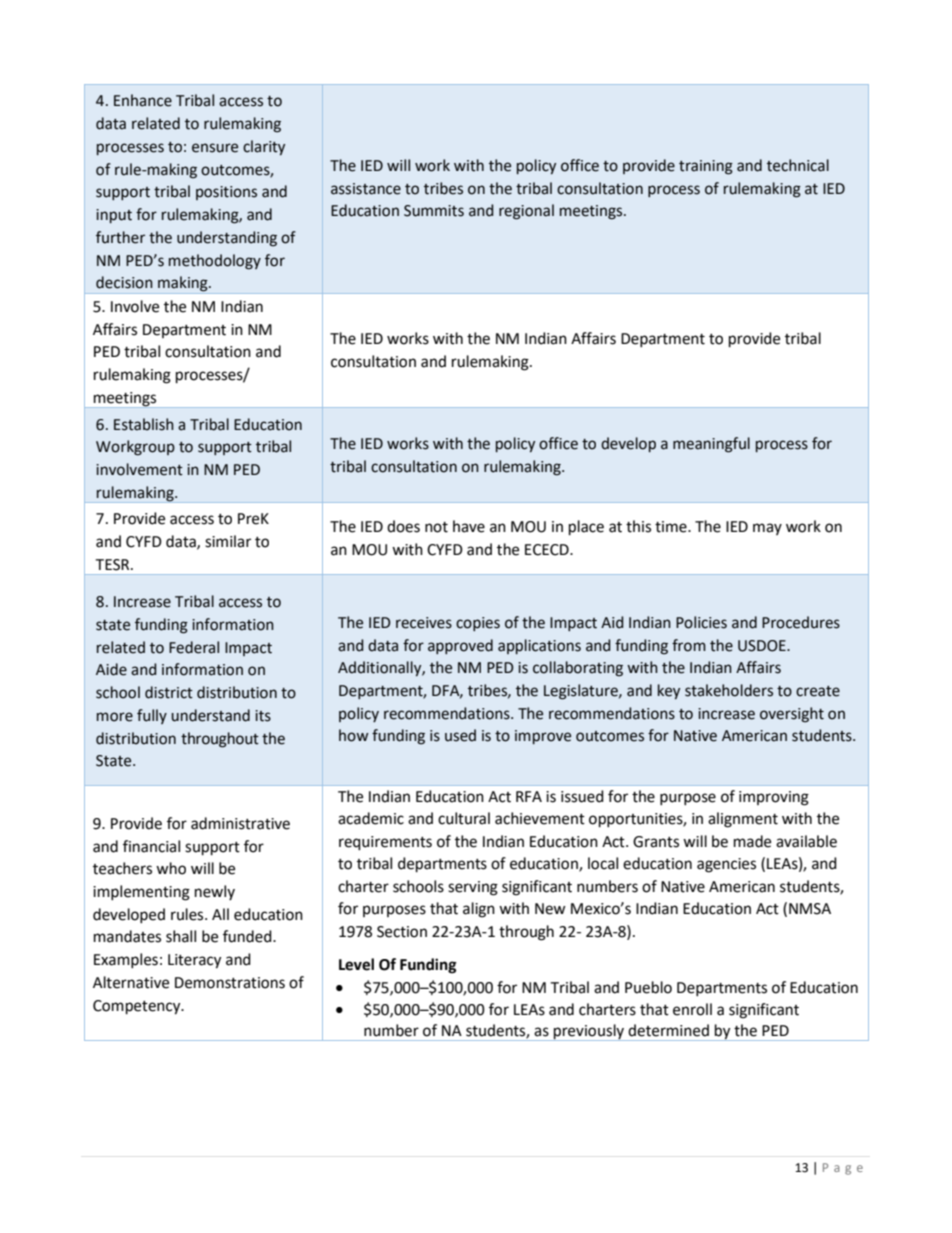 This screenshot has width=952, height=1233. What do you see at coordinates (228, 541) in the screenshot?
I see `similar` at bounding box center [228, 541].
